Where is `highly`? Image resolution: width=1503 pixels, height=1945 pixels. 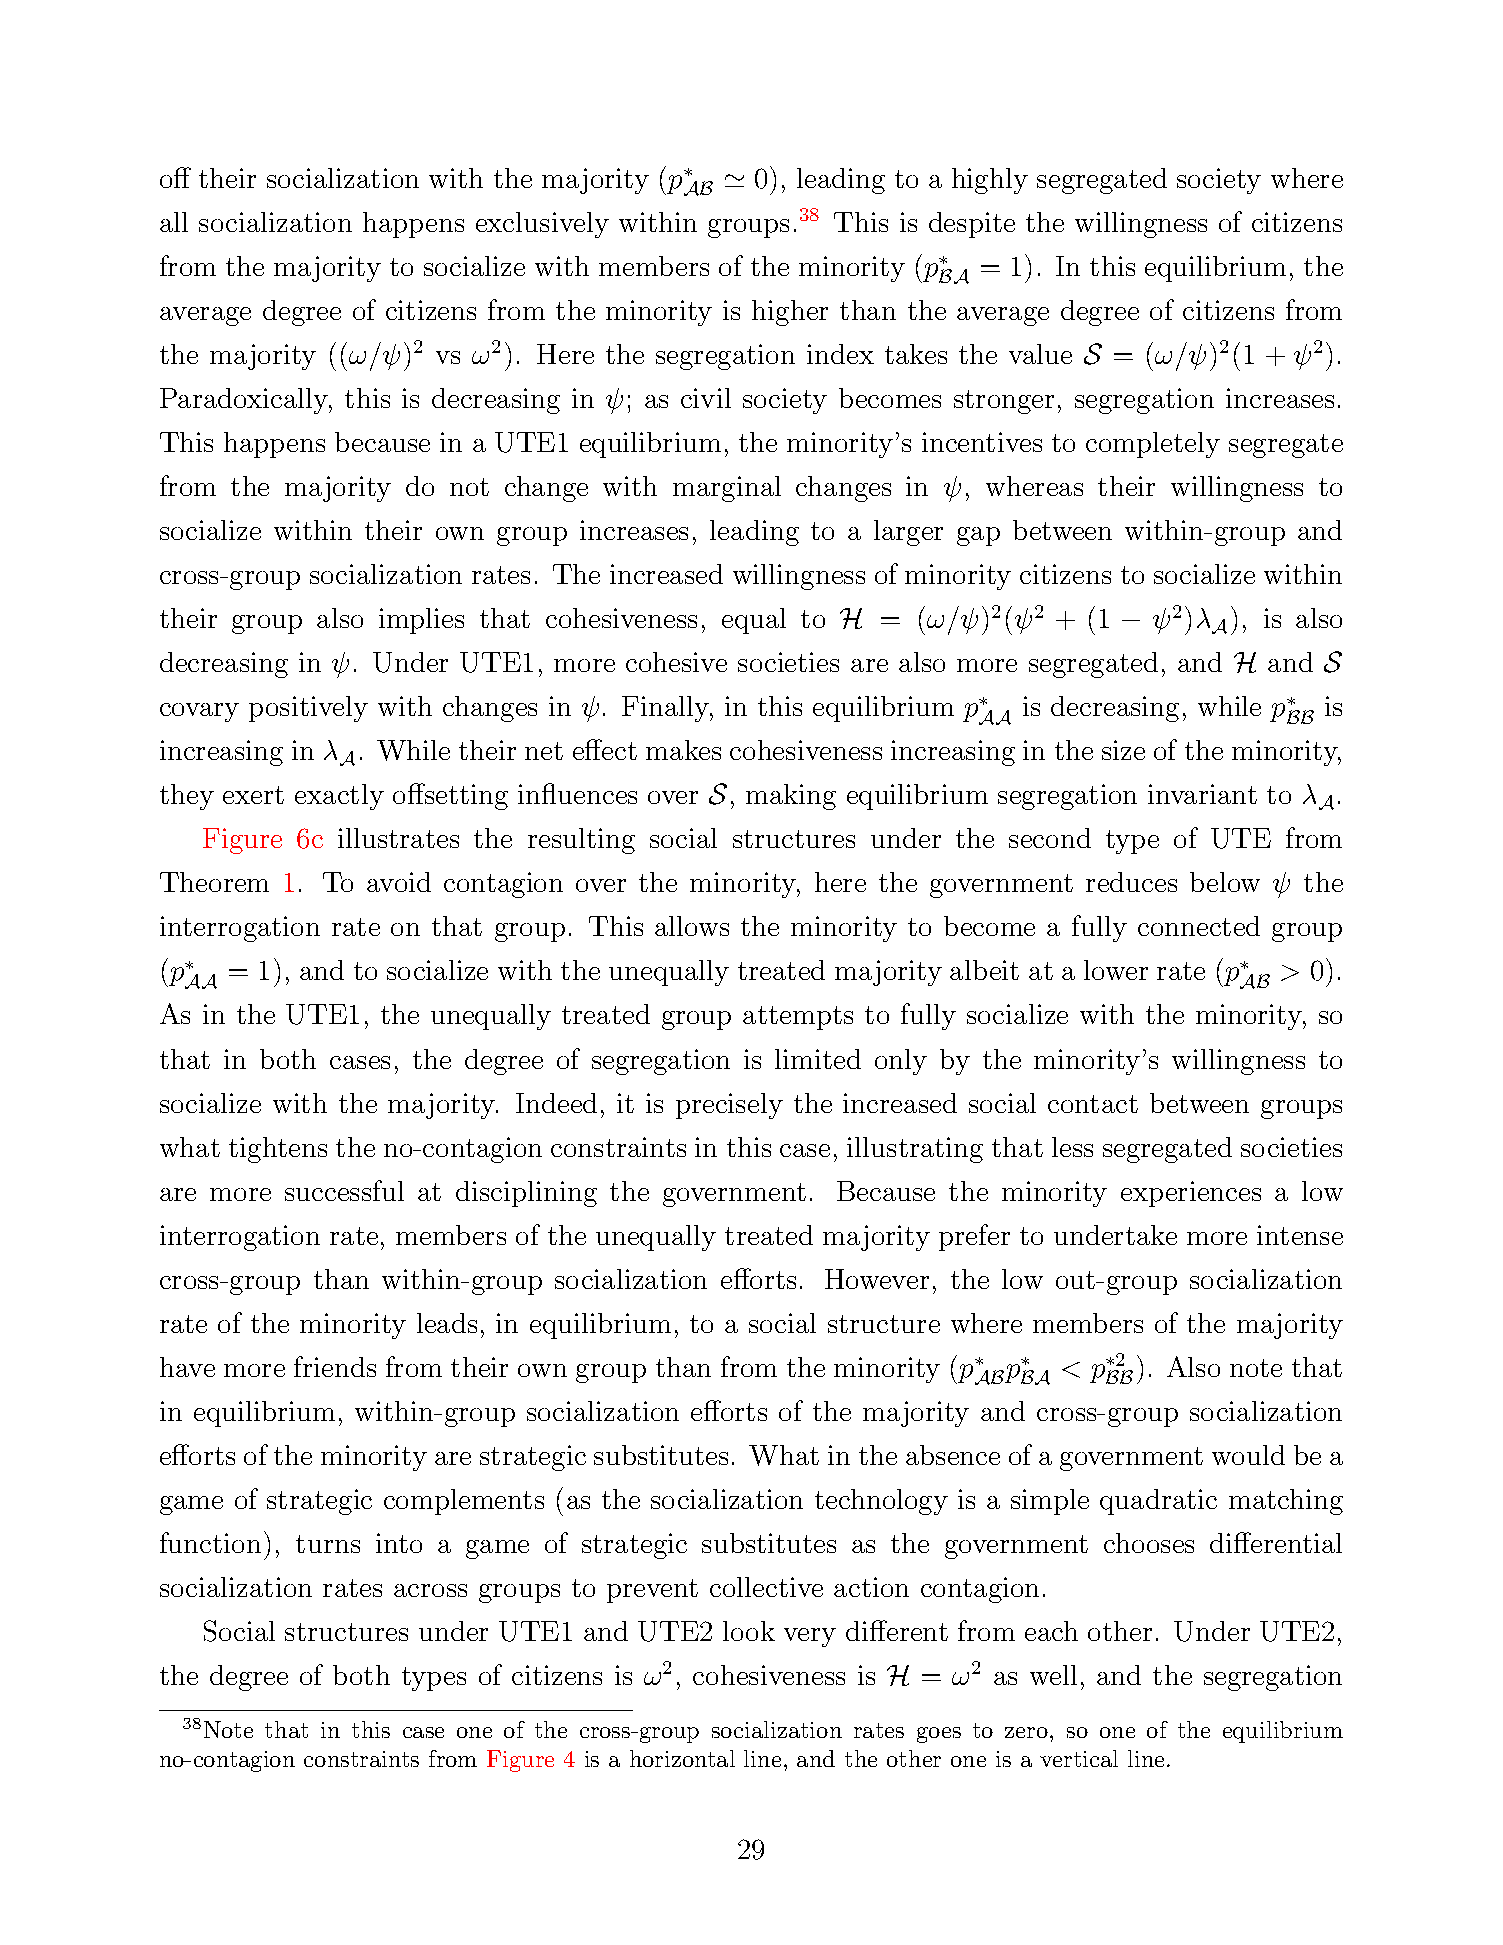 highly is located at coordinates (990, 181).
